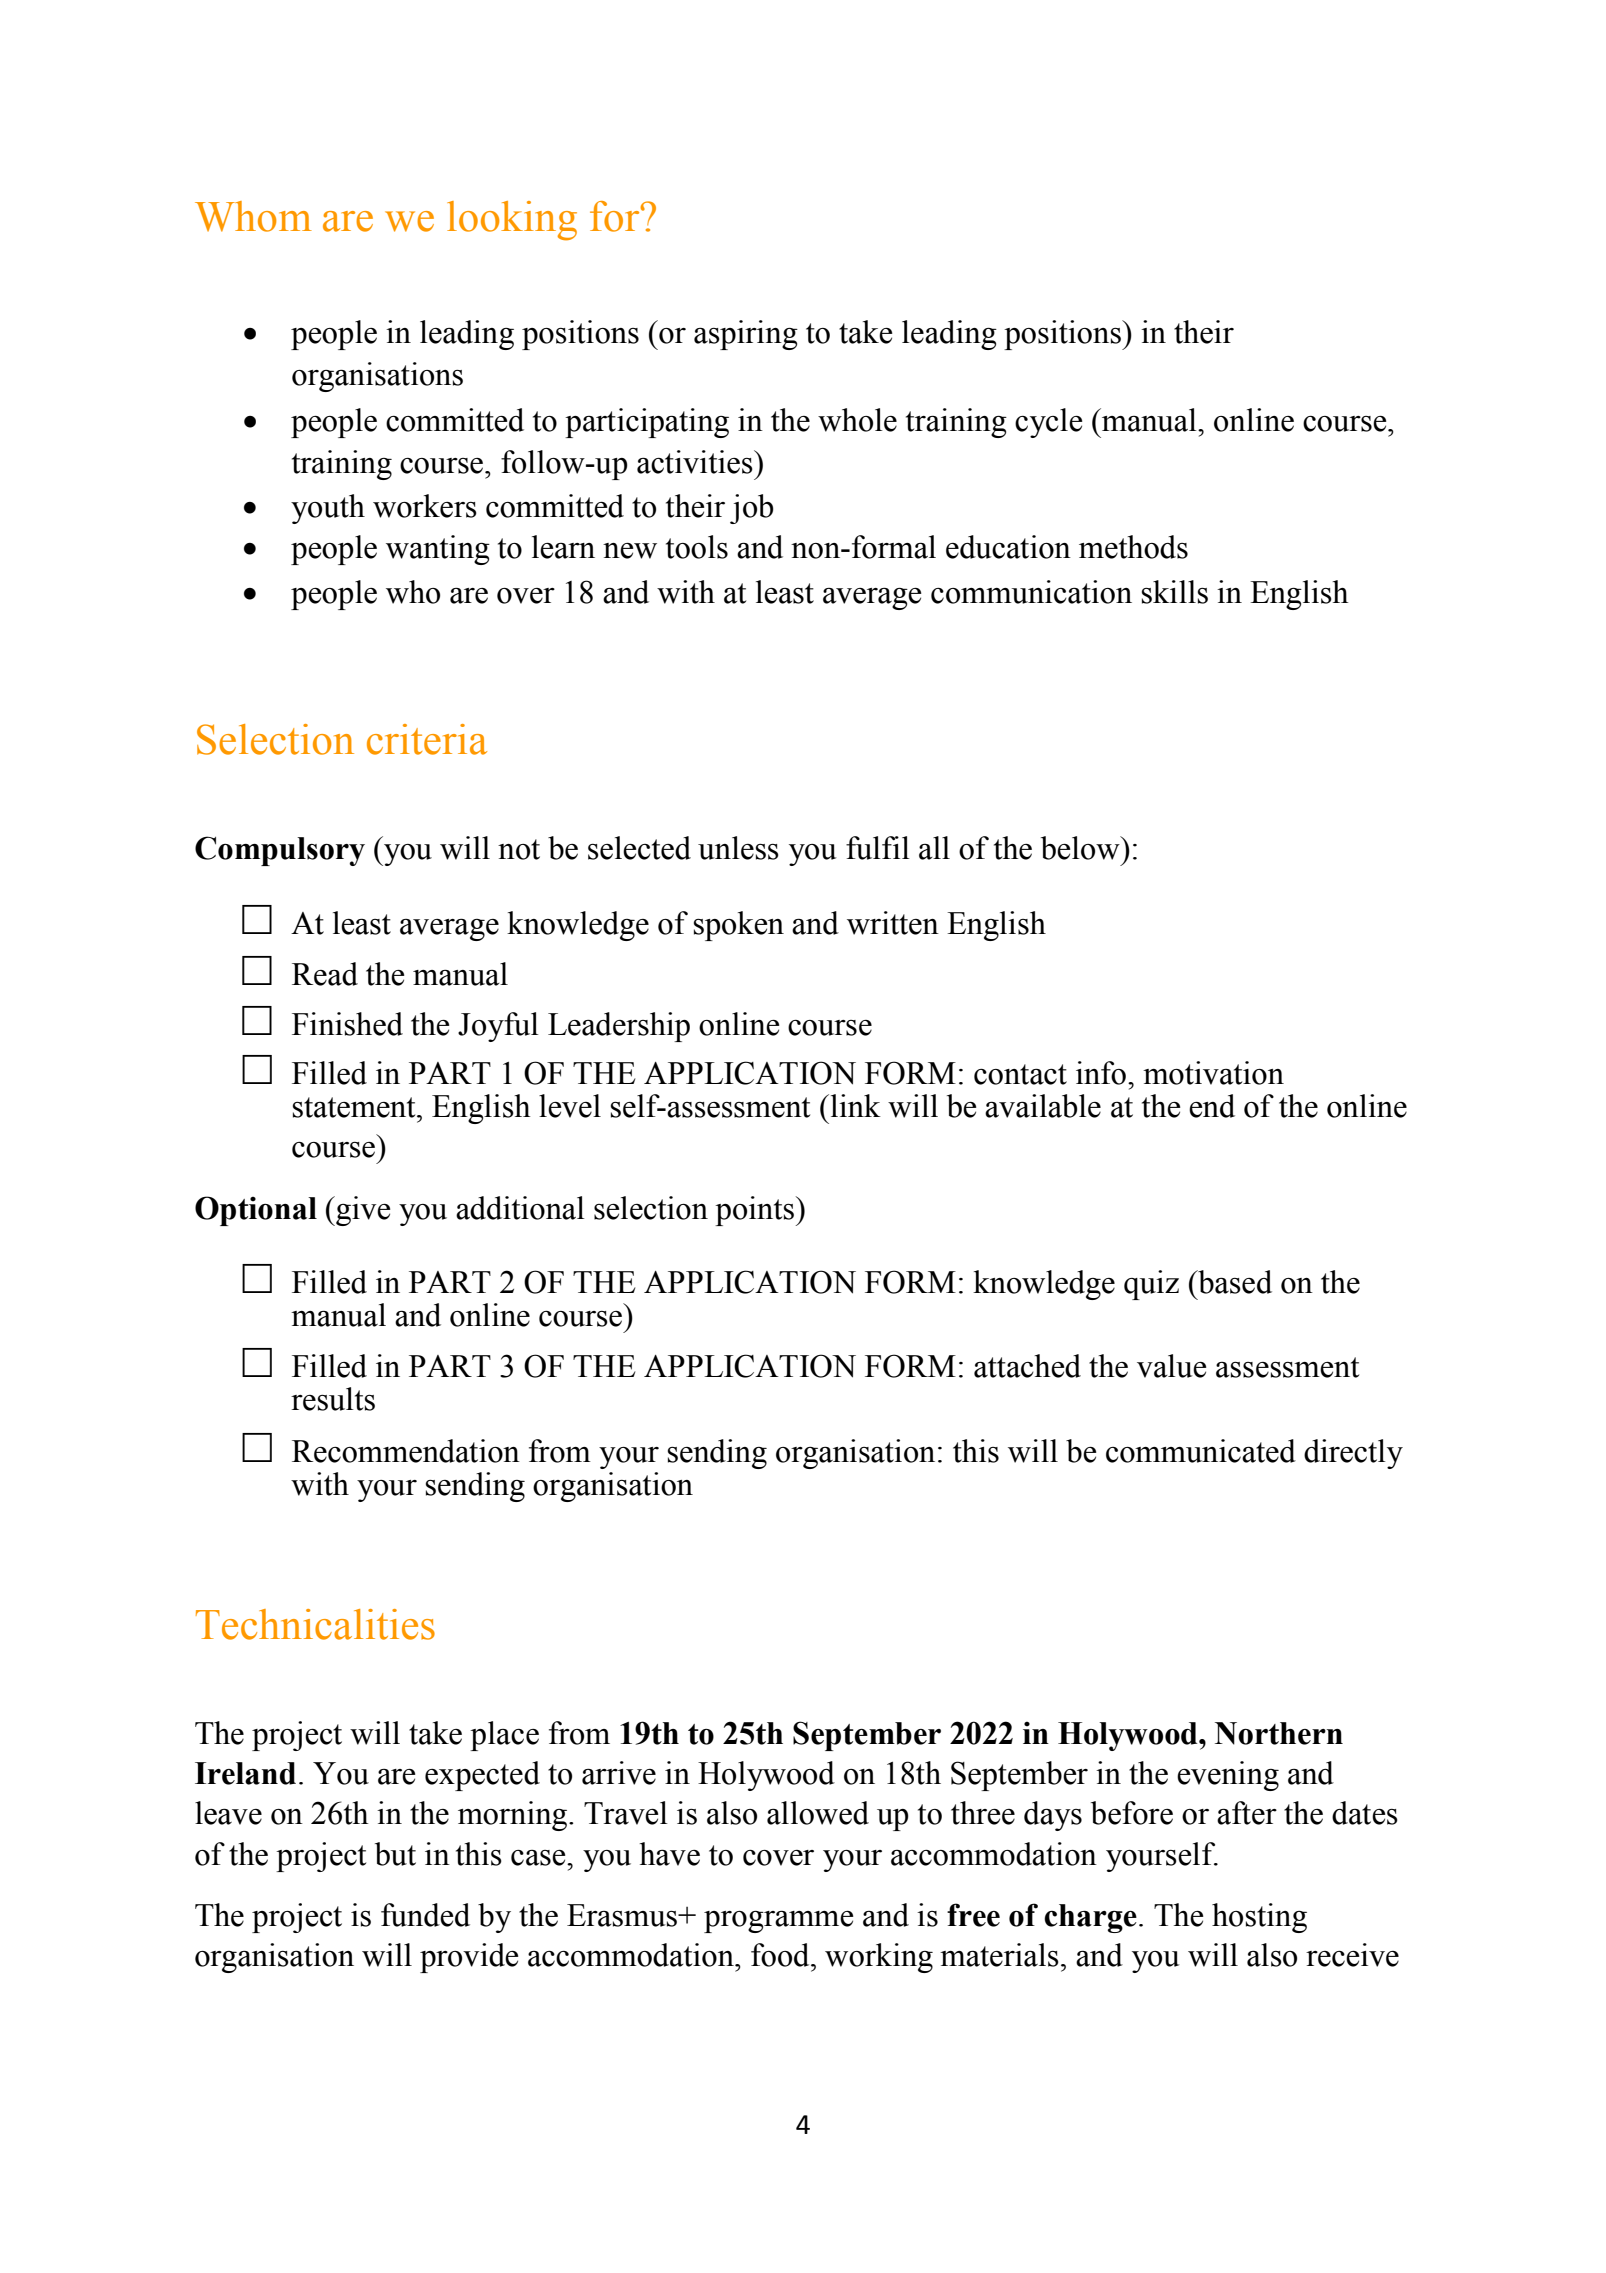 The height and width of the screenshot is (2273, 1606). I want to click on link, so click(854, 1105).
